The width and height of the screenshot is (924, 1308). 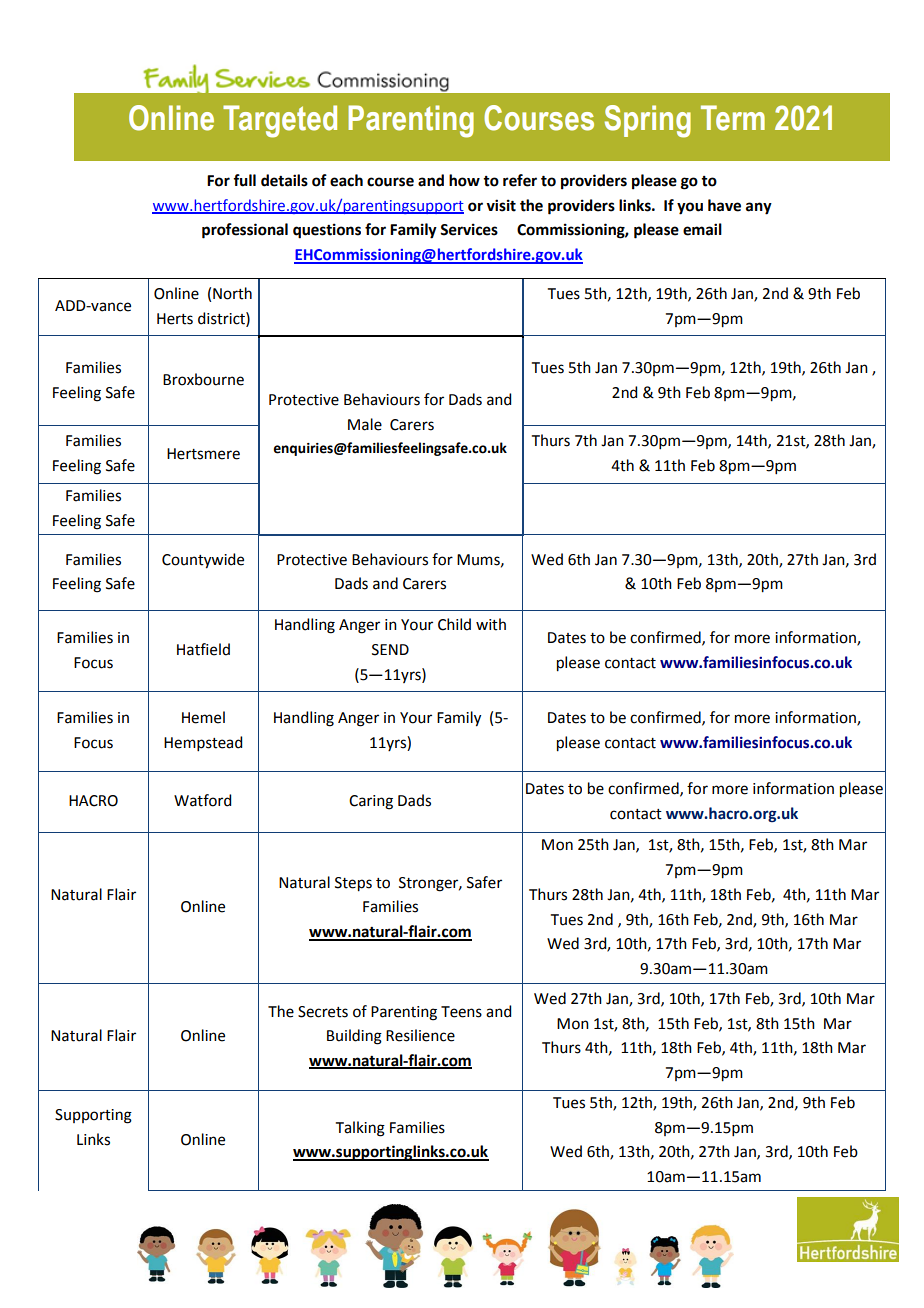 I want to click on Resilience, so click(x=420, y=1035).
